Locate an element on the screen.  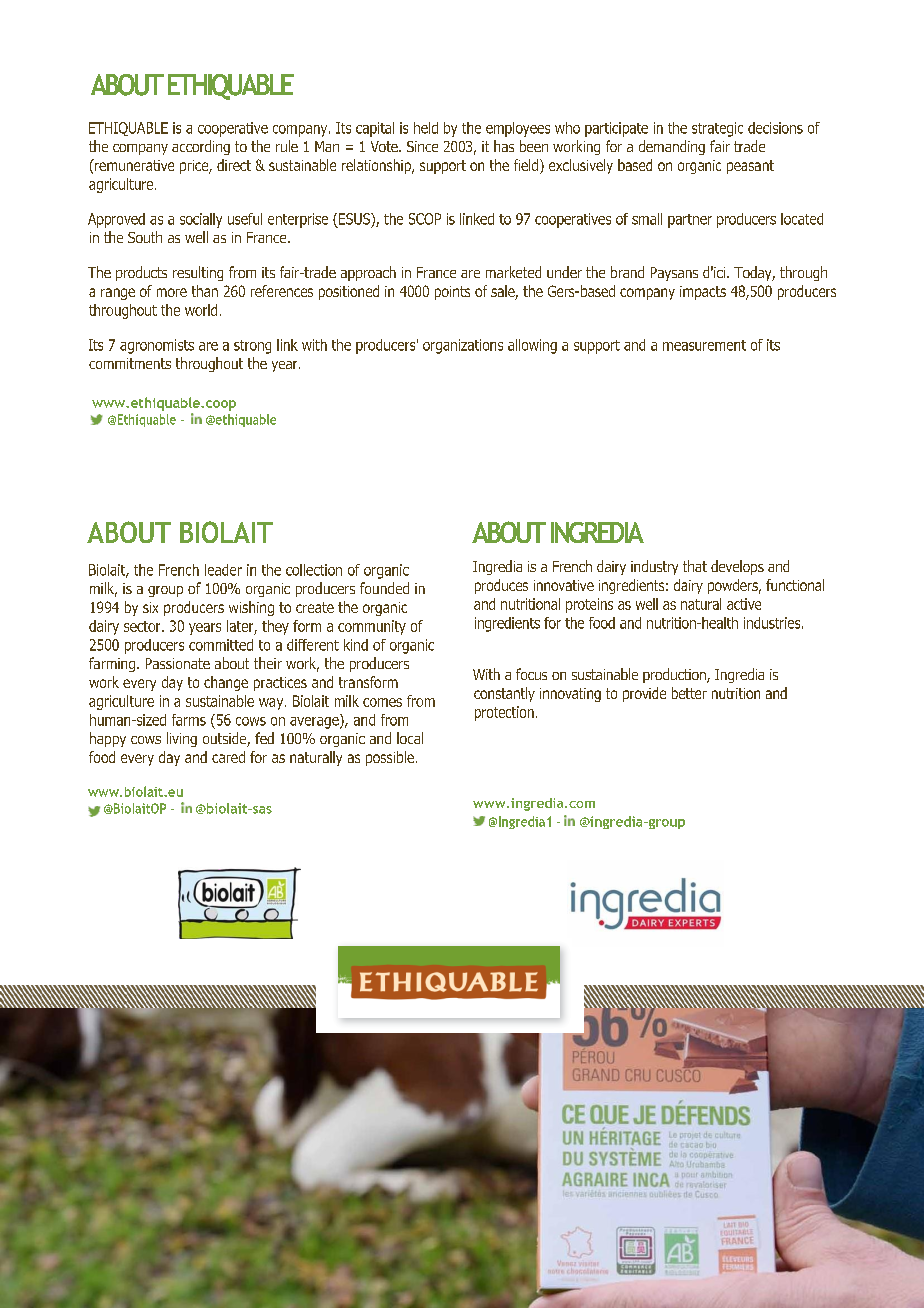
organizations is located at coordinates (463, 346).
